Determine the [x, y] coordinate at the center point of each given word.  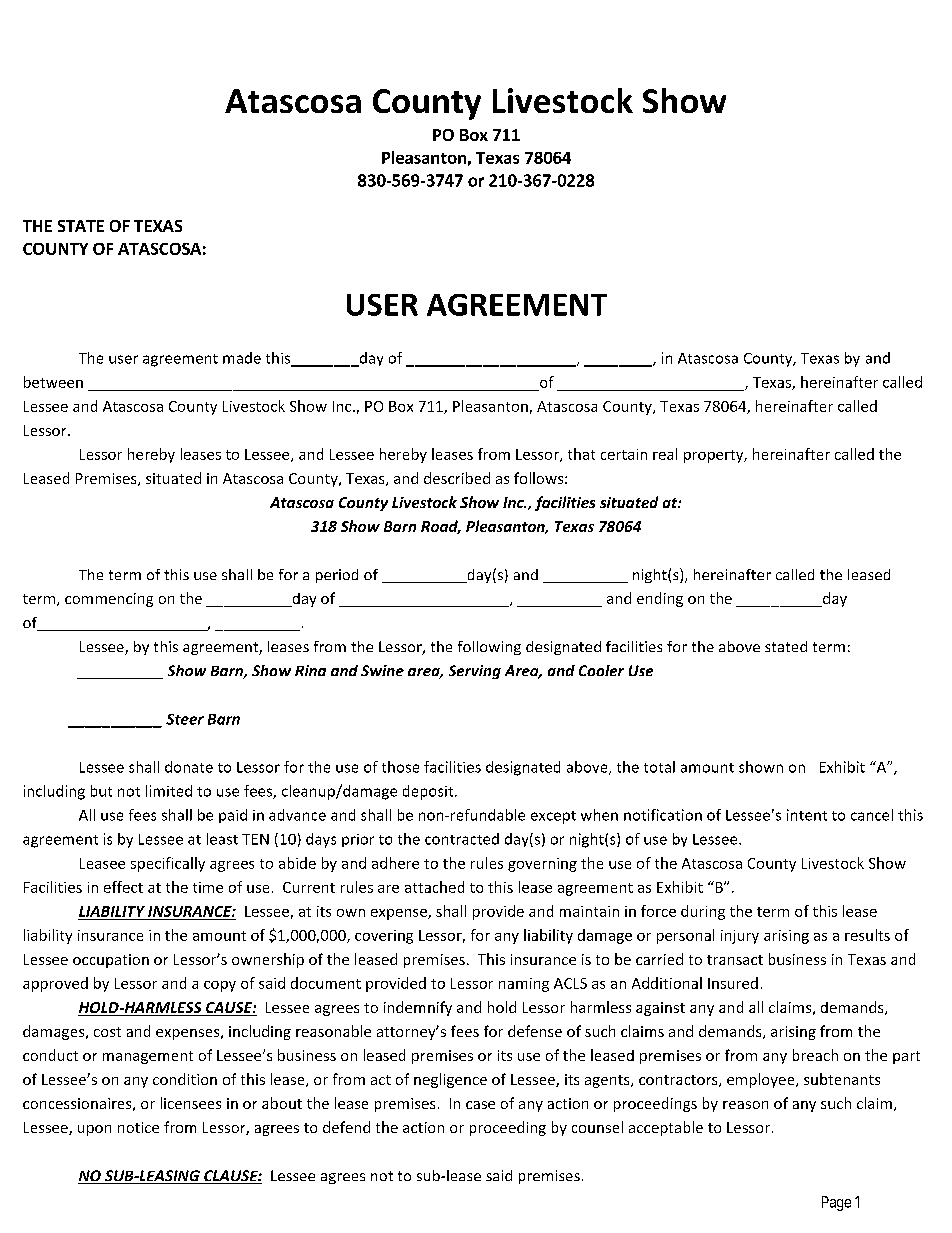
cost [107, 1032]
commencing [109, 600]
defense [535, 1031]
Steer [185, 719]
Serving [475, 672]
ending [660, 599]
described [457, 478]
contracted [462, 839]
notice [138, 1127]
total [659, 767]
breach [815, 1055]
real [665, 454]
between [53, 382]
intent [807, 815]
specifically [168, 864]
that [581, 454]
